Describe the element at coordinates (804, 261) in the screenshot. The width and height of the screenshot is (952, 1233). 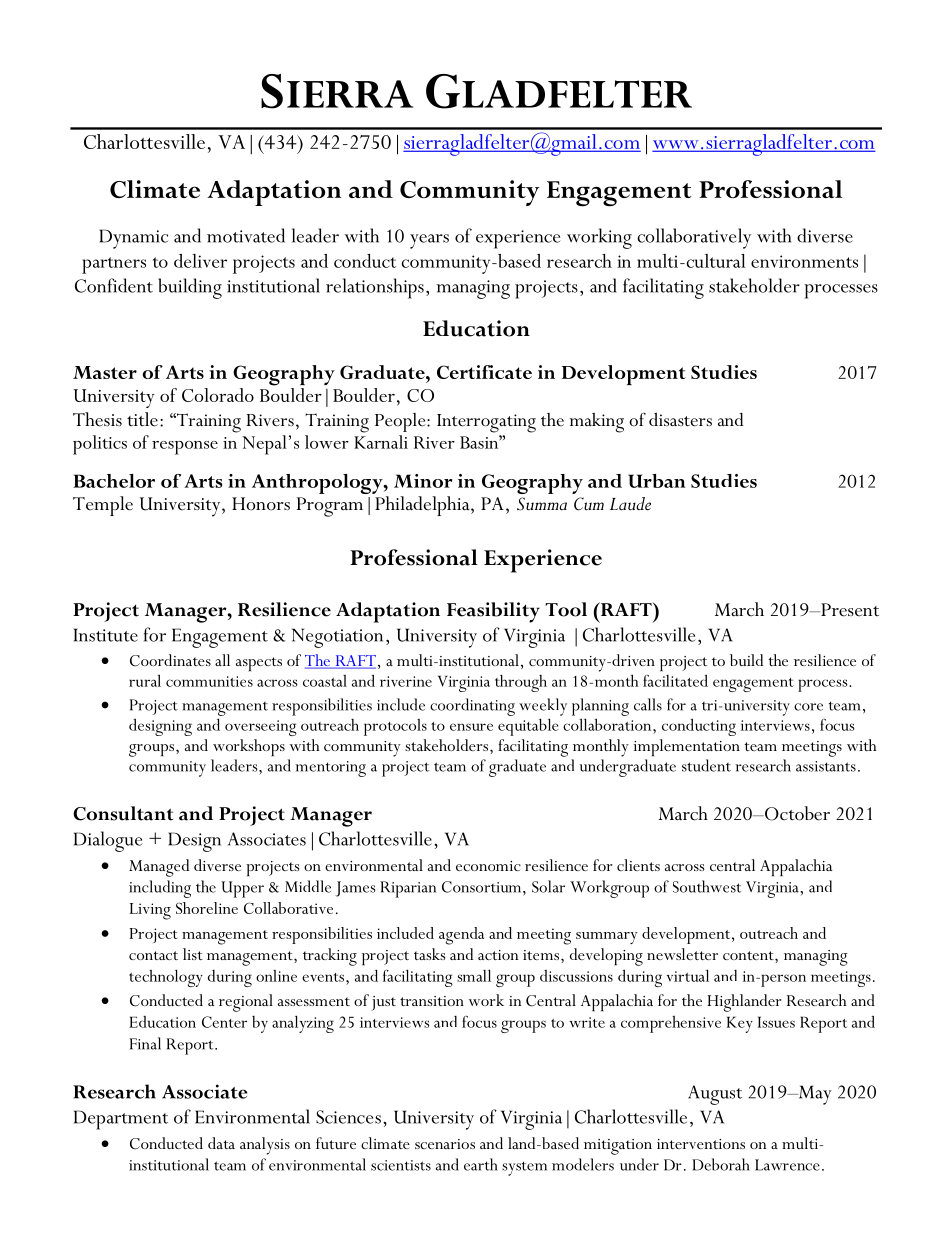
I see `environments` at that location.
